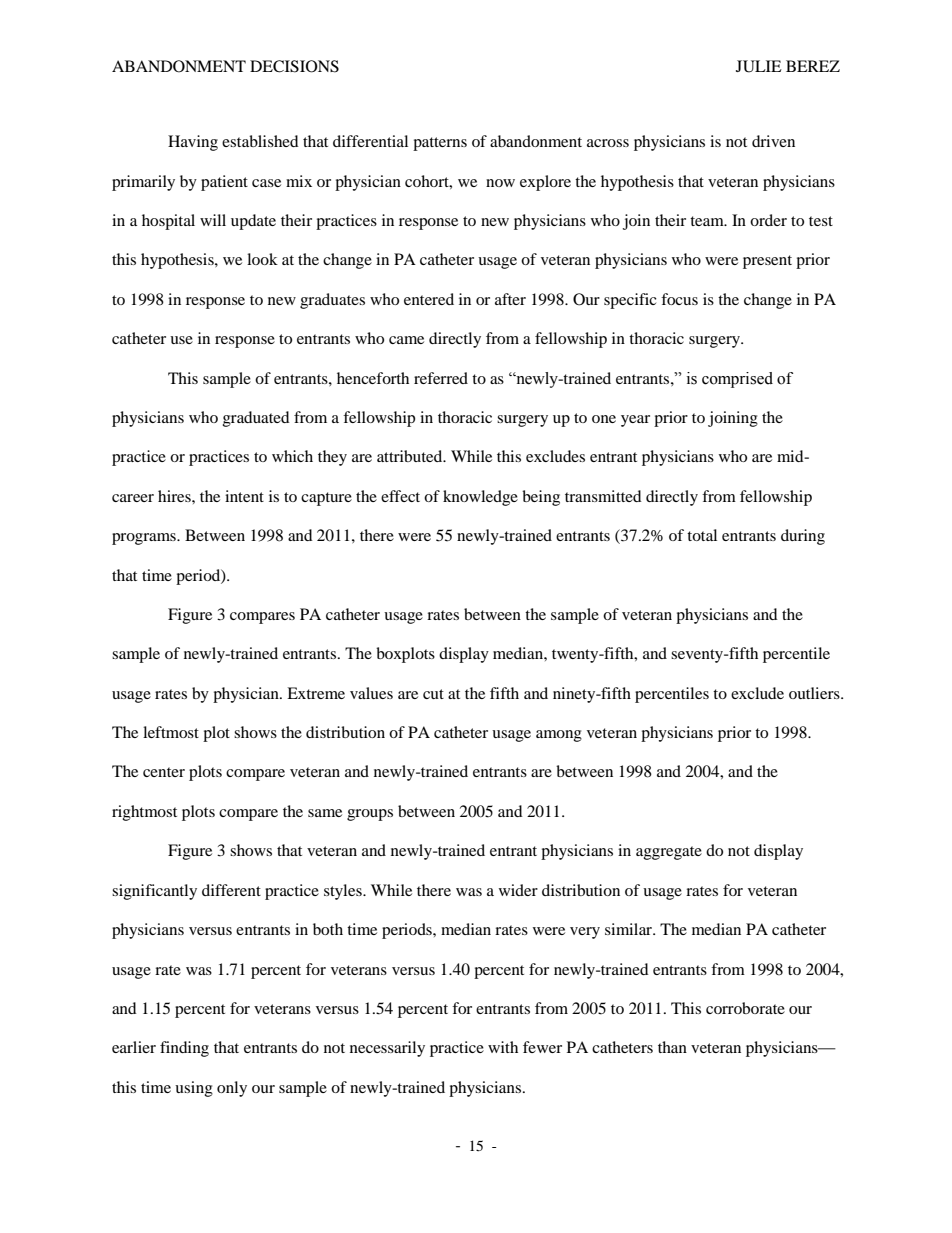 The width and height of the screenshot is (952, 1233). What do you see at coordinates (672, 1047) in the screenshot?
I see `than` at bounding box center [672, 1047].
